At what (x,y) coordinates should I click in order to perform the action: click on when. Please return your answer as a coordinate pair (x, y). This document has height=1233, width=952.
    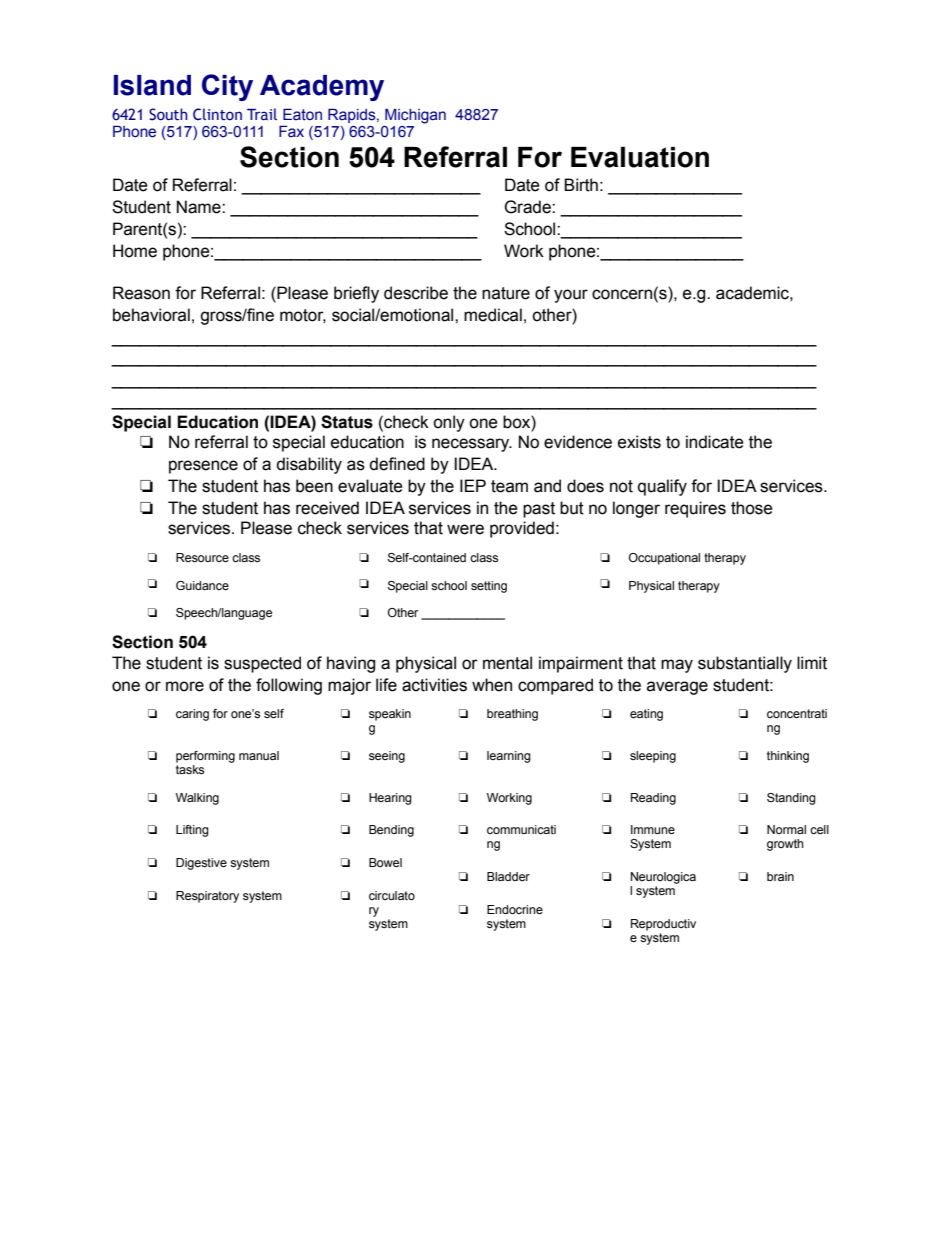
    Looking at the image, I should click on (492, 685).
